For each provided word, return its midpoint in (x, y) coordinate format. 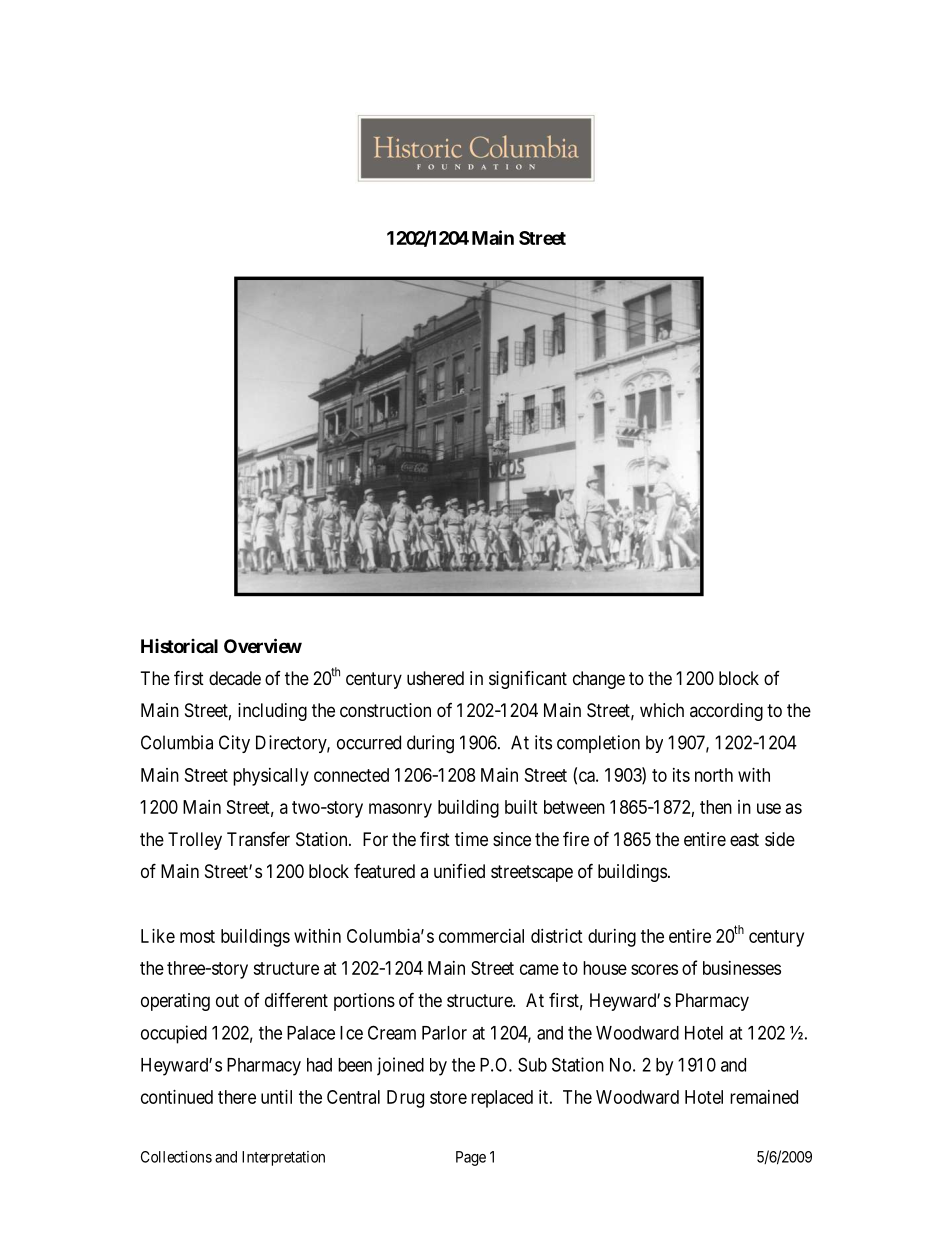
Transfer (258, 839)
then (716, 807)
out (227, 1000)
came (539, 969)
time (471, 839)
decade (235, 678)
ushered (435, 678)
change (599, 680)
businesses (742, 968)
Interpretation (283, 1158)
